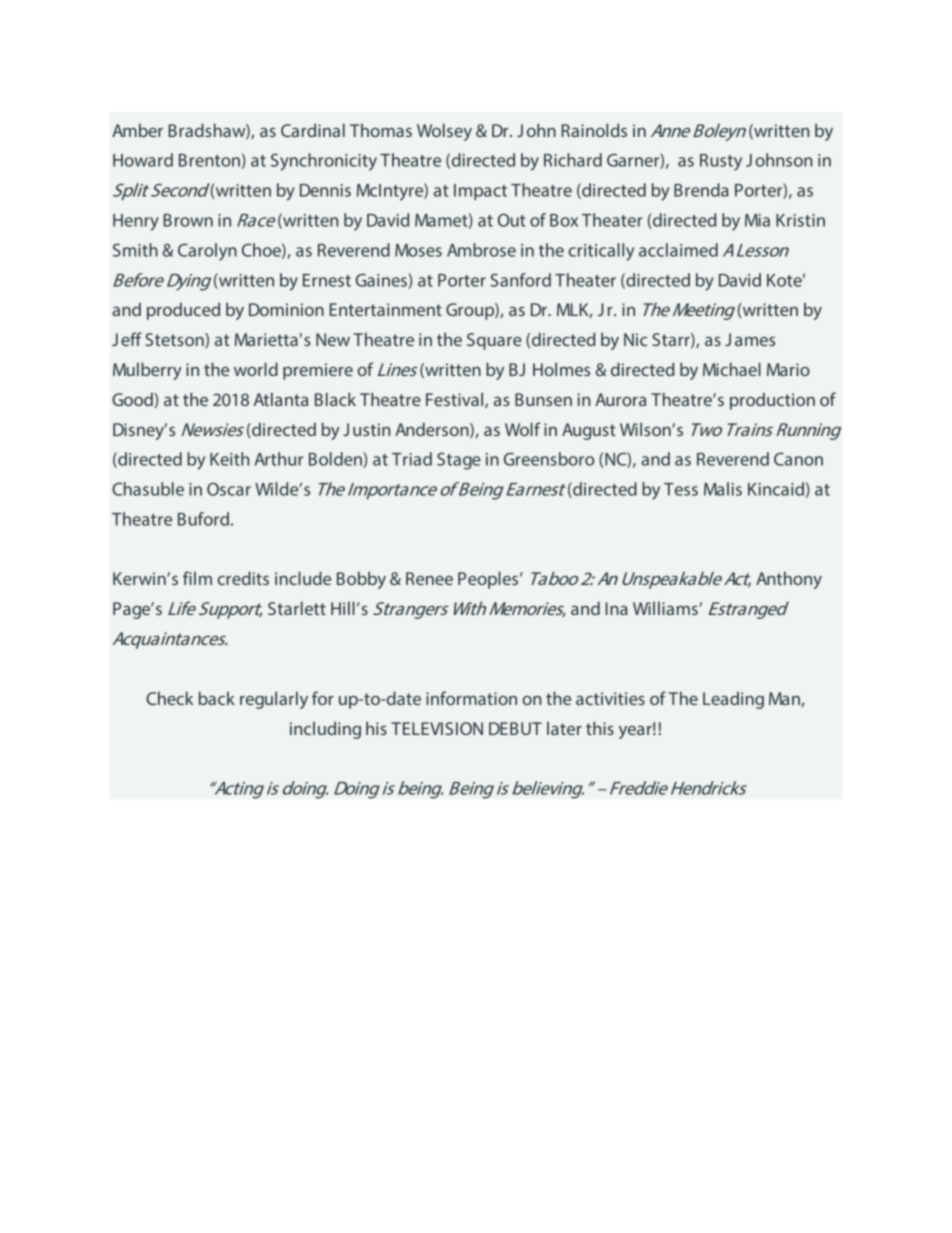 Image resolution: width=952 pixels, height=1233 pixels. I want to click on back, so click(217, 698).
